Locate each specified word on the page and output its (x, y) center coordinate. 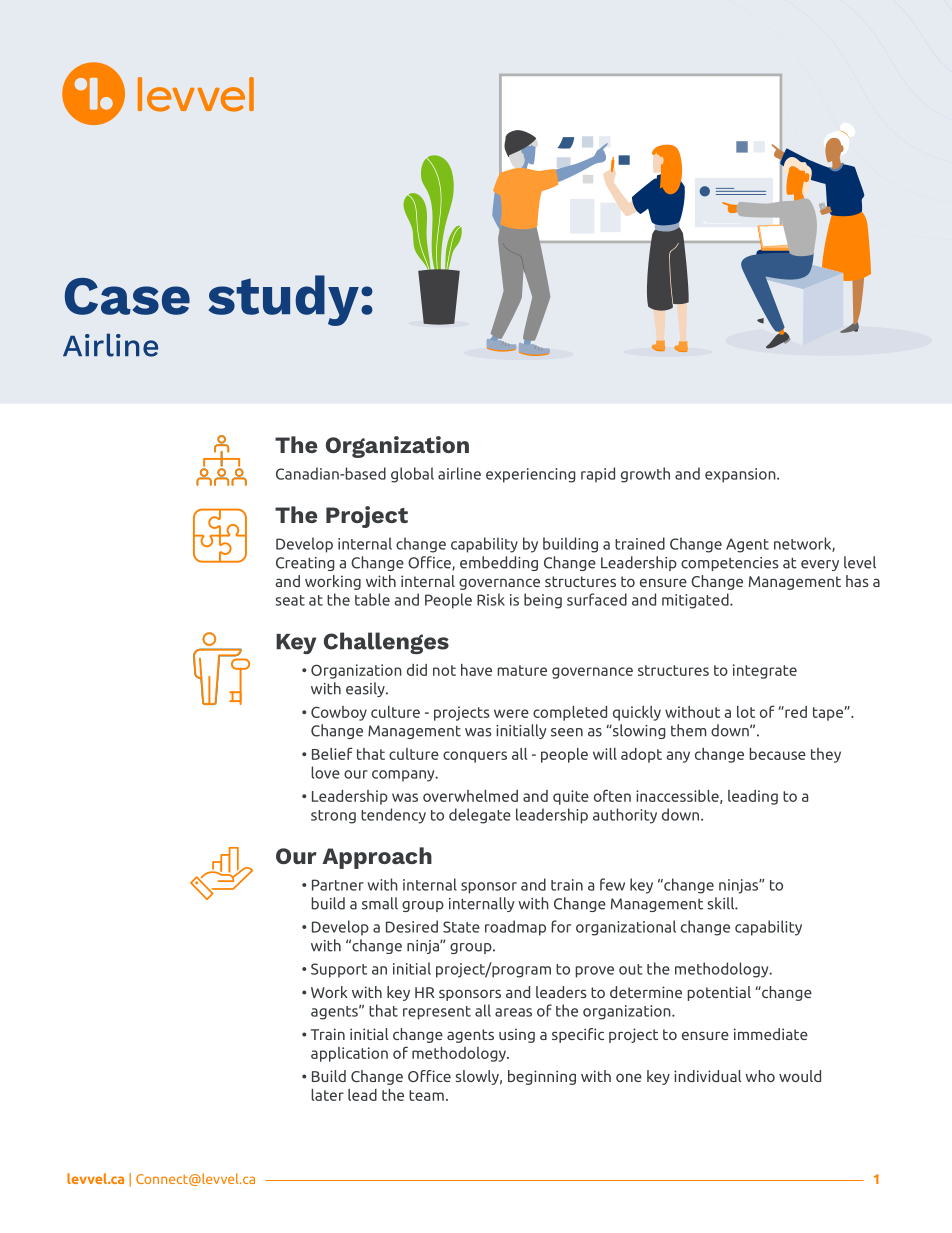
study (284, 300)
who (760, 1076)
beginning (542, 1077)
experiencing (531, 475)
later (327, 1095)
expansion (741, 475)
